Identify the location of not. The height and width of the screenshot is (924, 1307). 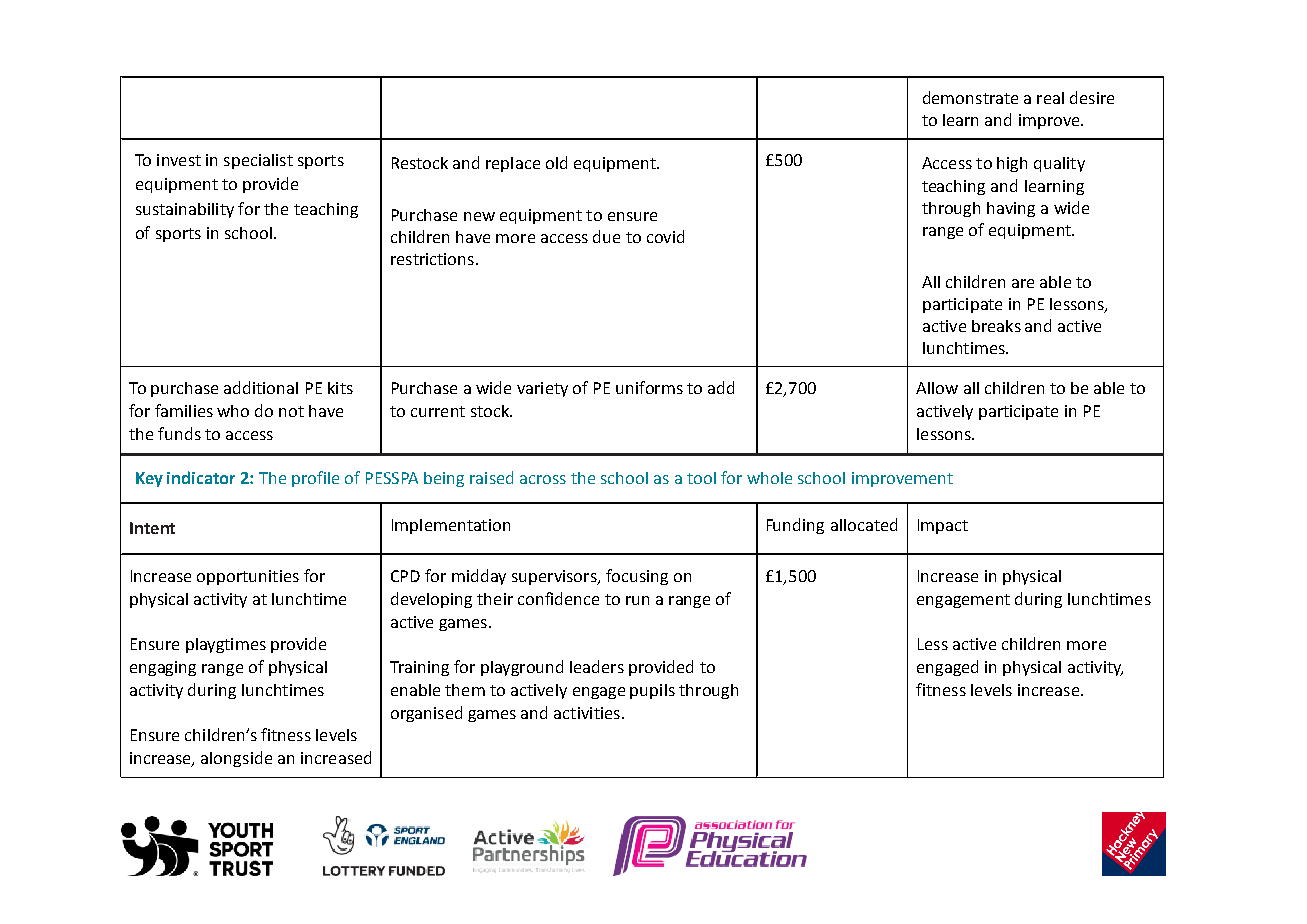
(291, 411).
